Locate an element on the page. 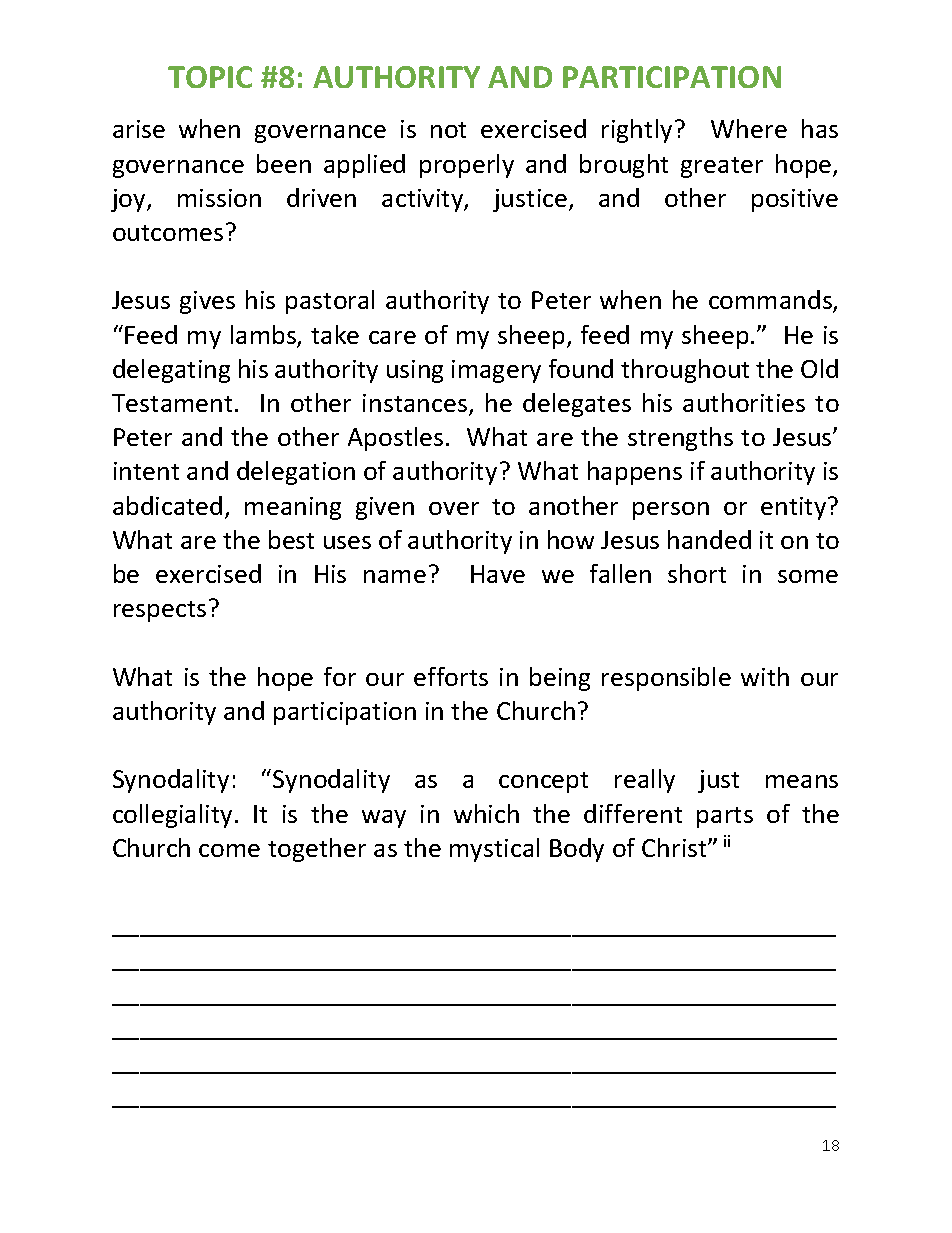  abdicated is located at coordinates (167, 505).
